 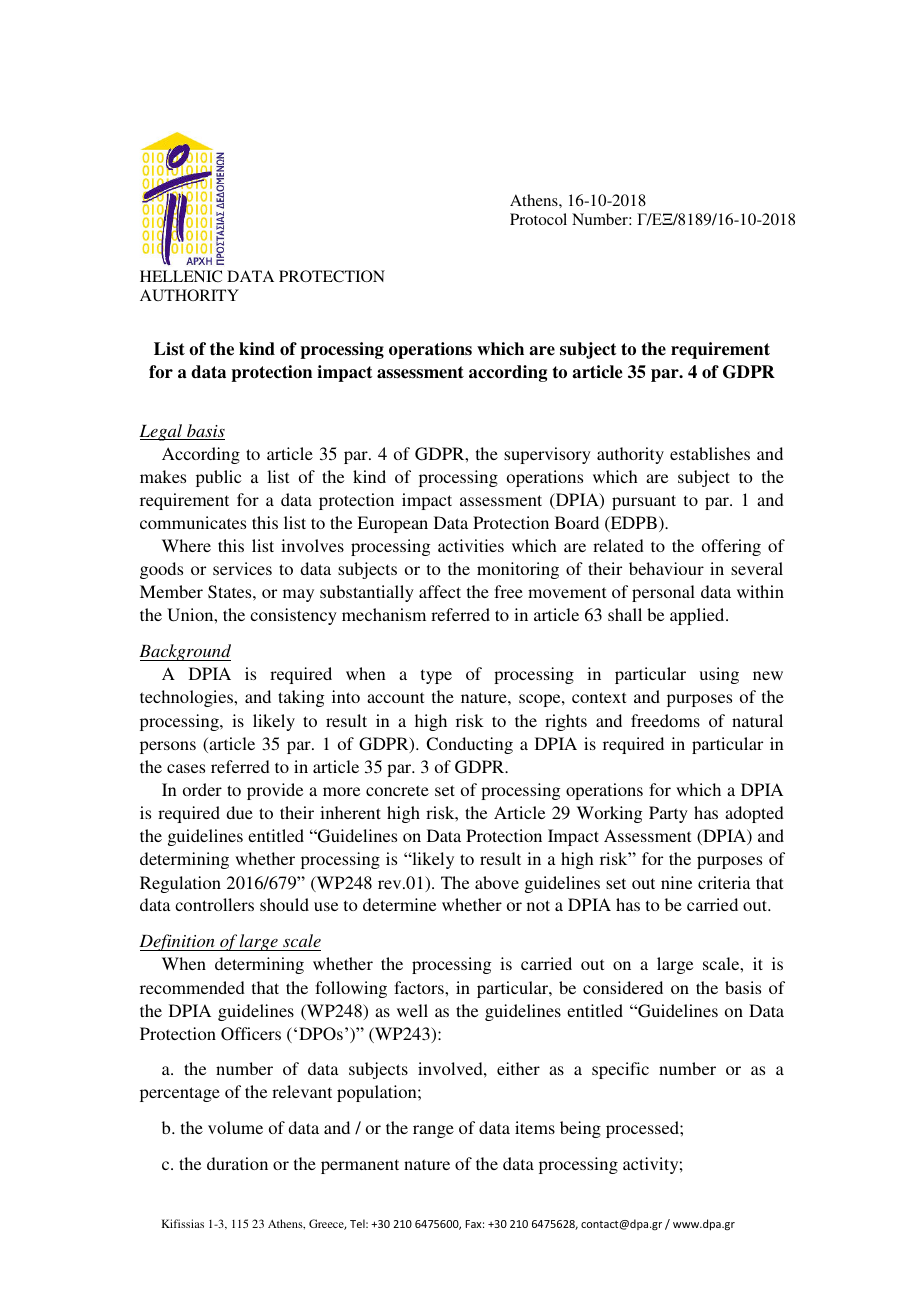 What do you see at coordinates (181, 276) in the image?
I see `HELLENIC` at bounding box center [181, 276].
